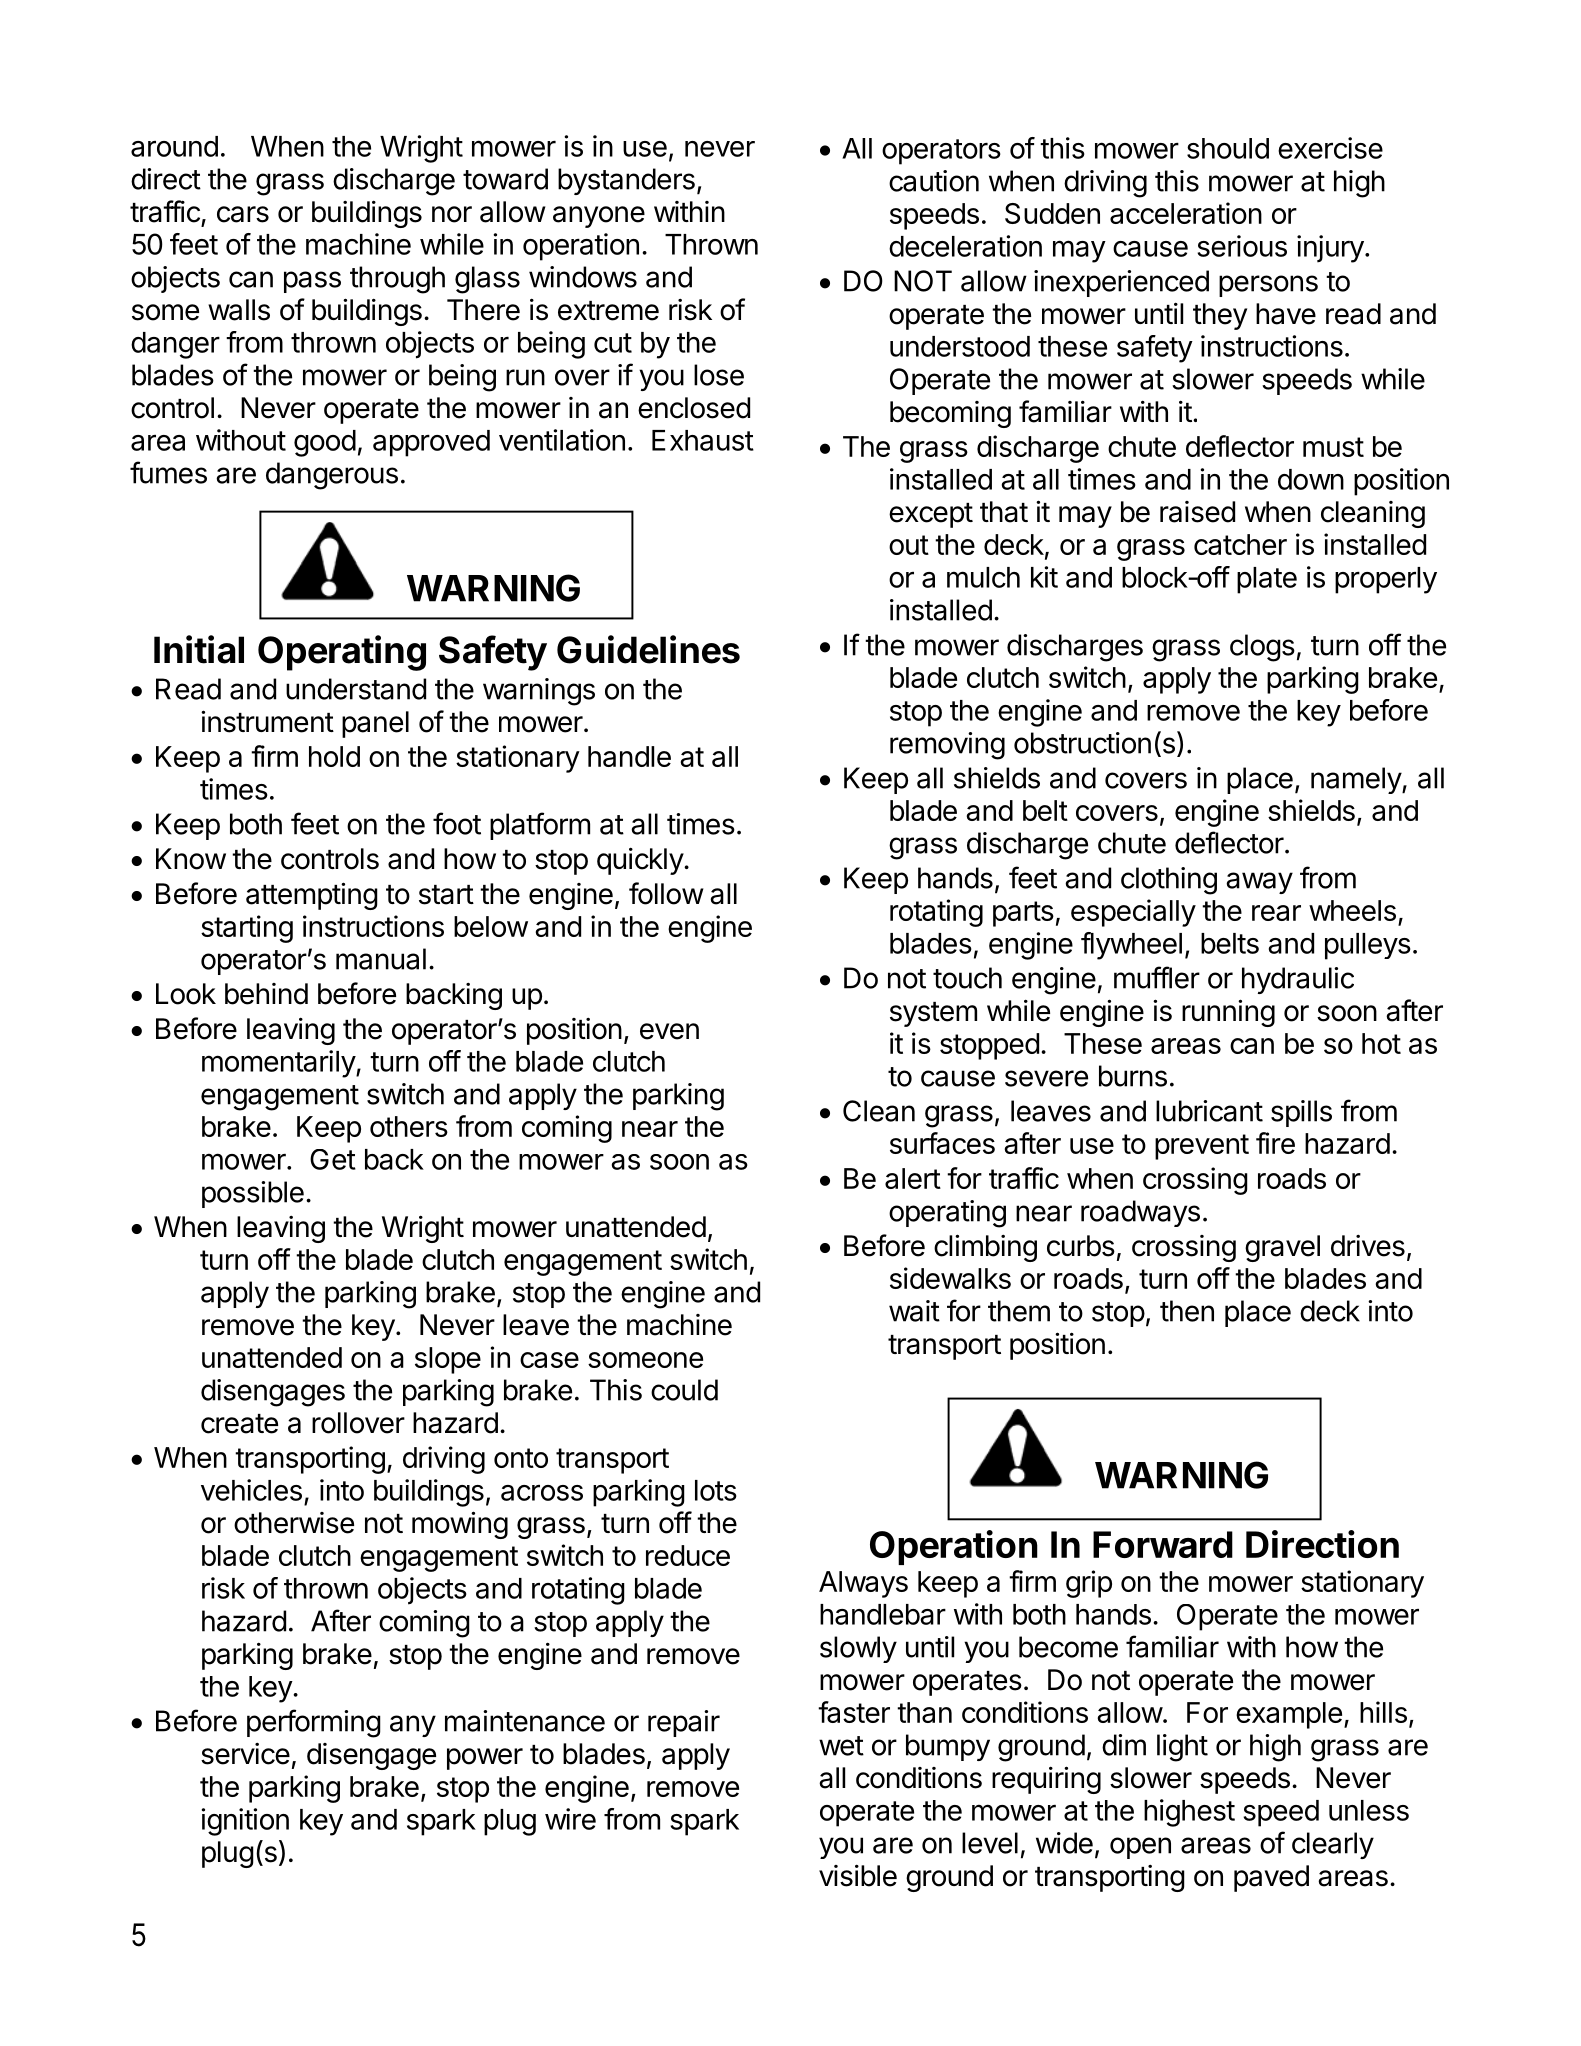 The height and width of the screenshot is (2046, 1581). I want to click on namely, so click(1357, 780).
